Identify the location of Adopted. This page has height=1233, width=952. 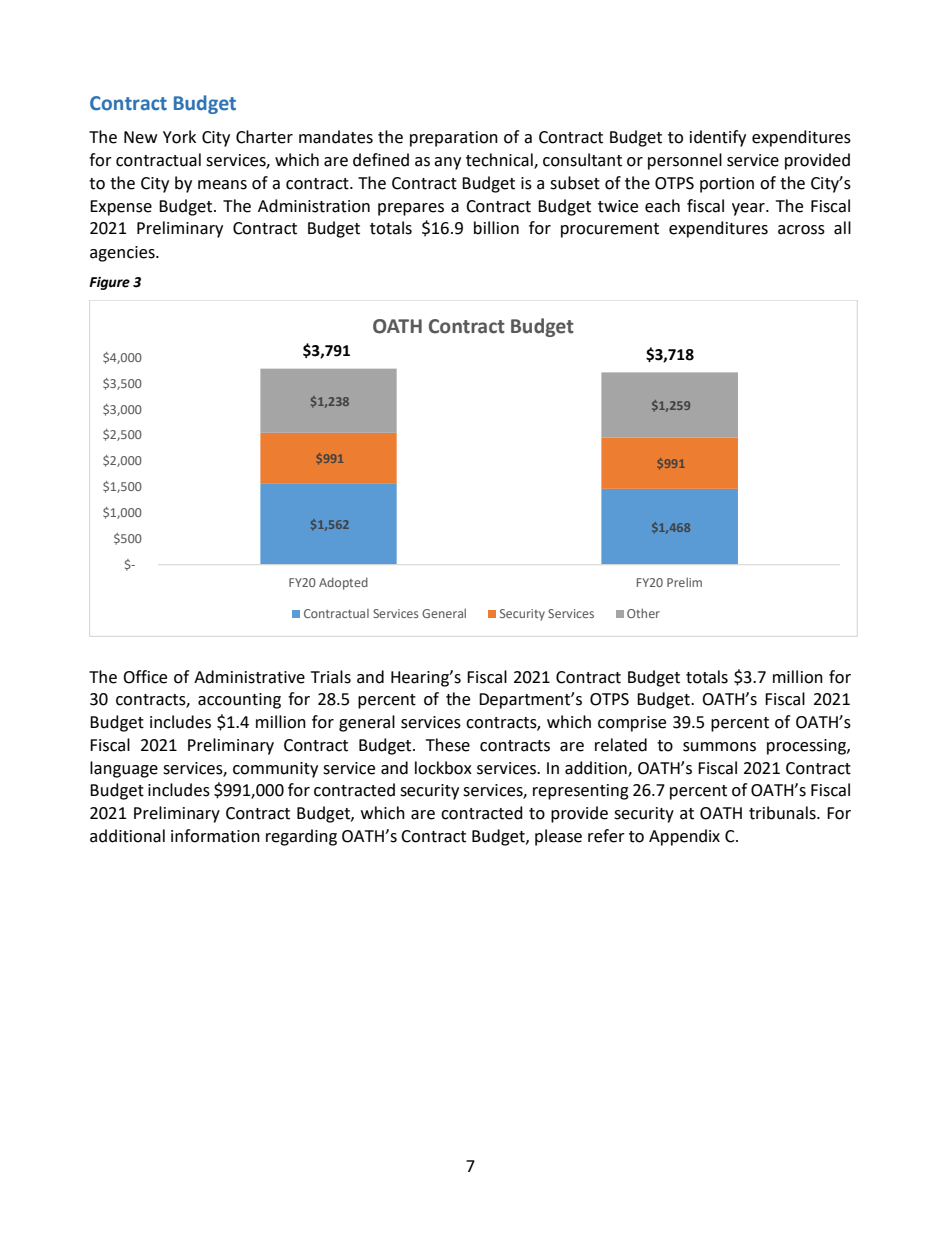
(343, 583).
